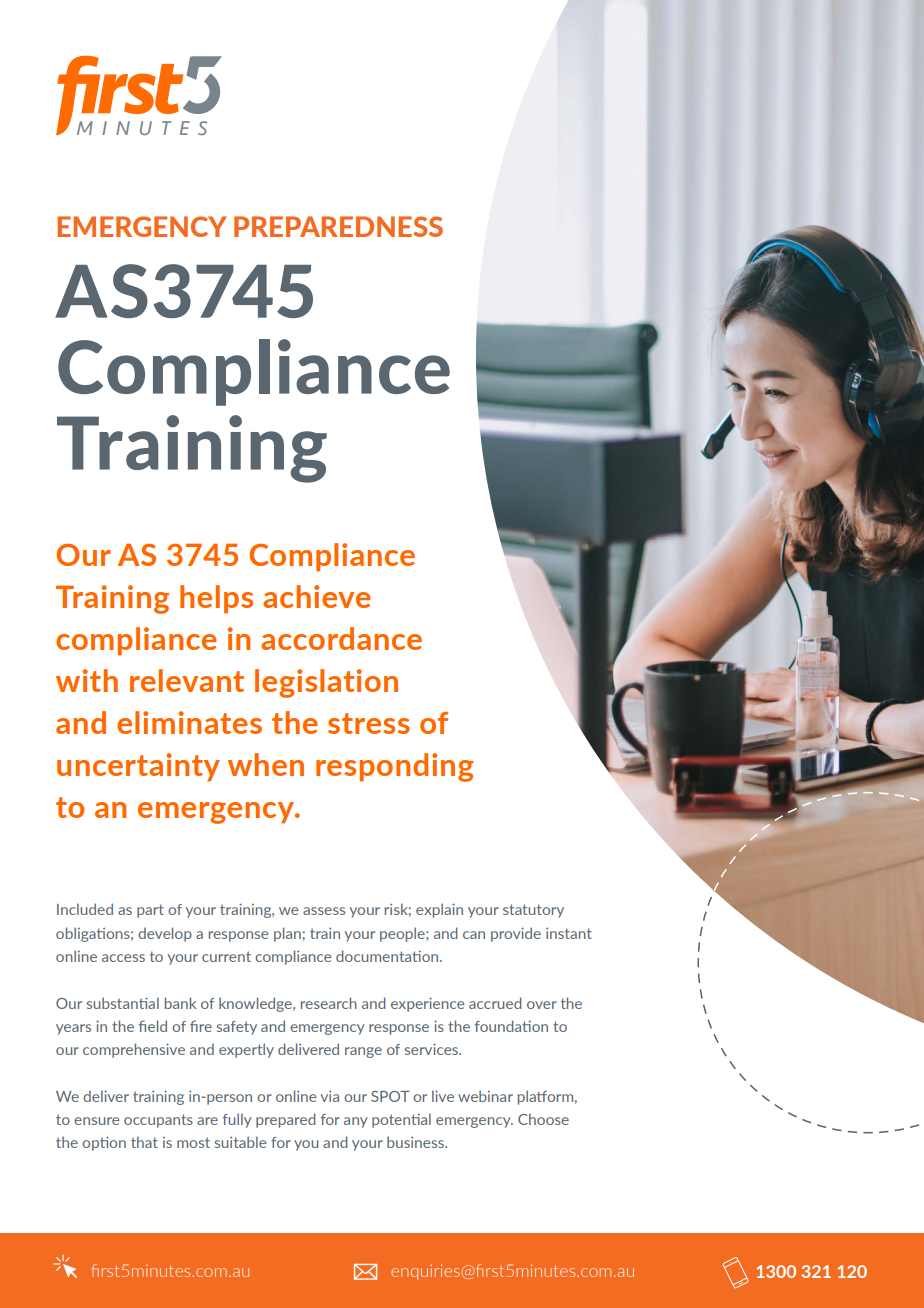 This screenshot has width=924, height=1308. I want to click on occupants, so click(158, 1121).
